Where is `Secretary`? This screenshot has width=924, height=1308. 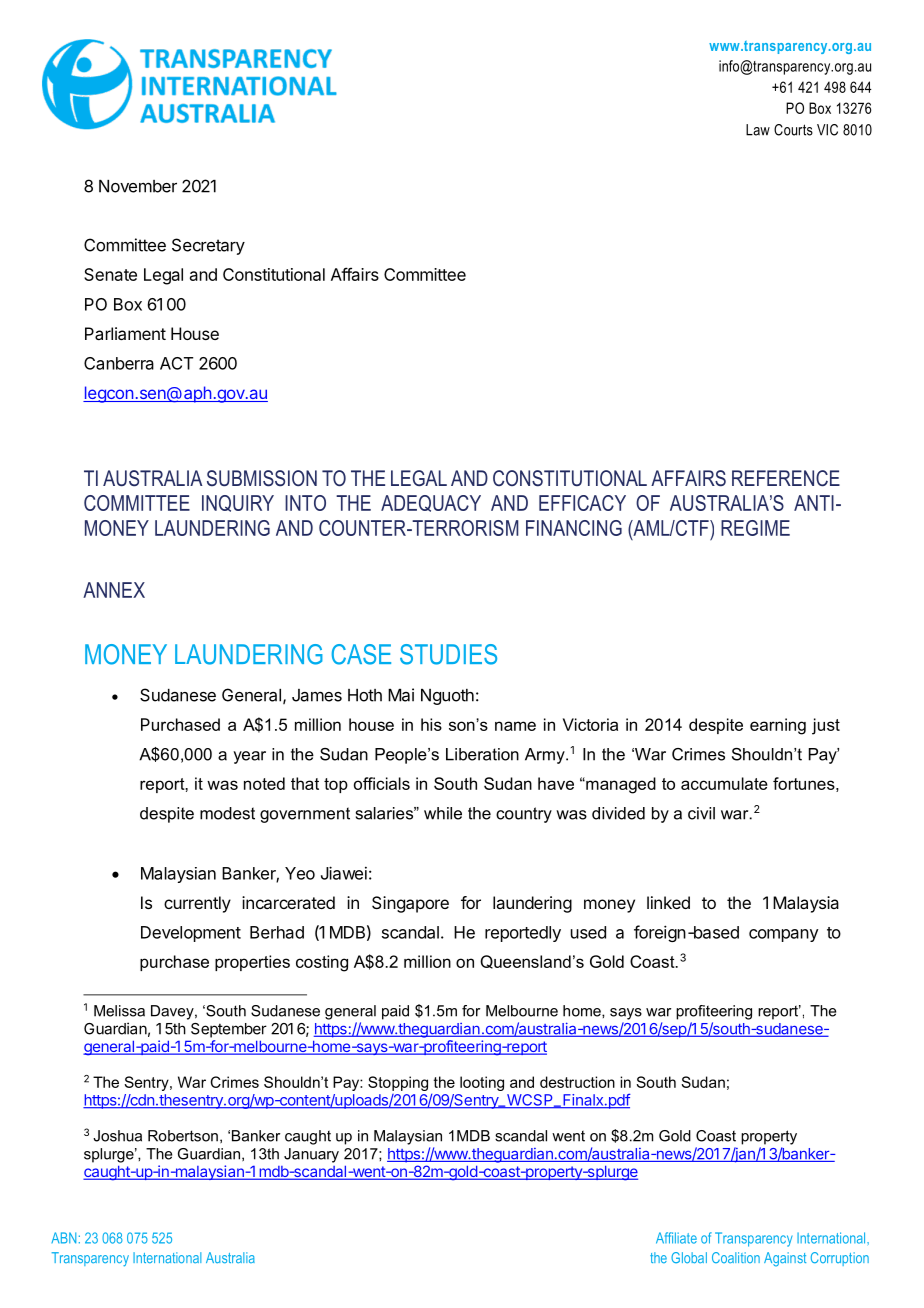 Secretary is located at coordinates (208, 246).
